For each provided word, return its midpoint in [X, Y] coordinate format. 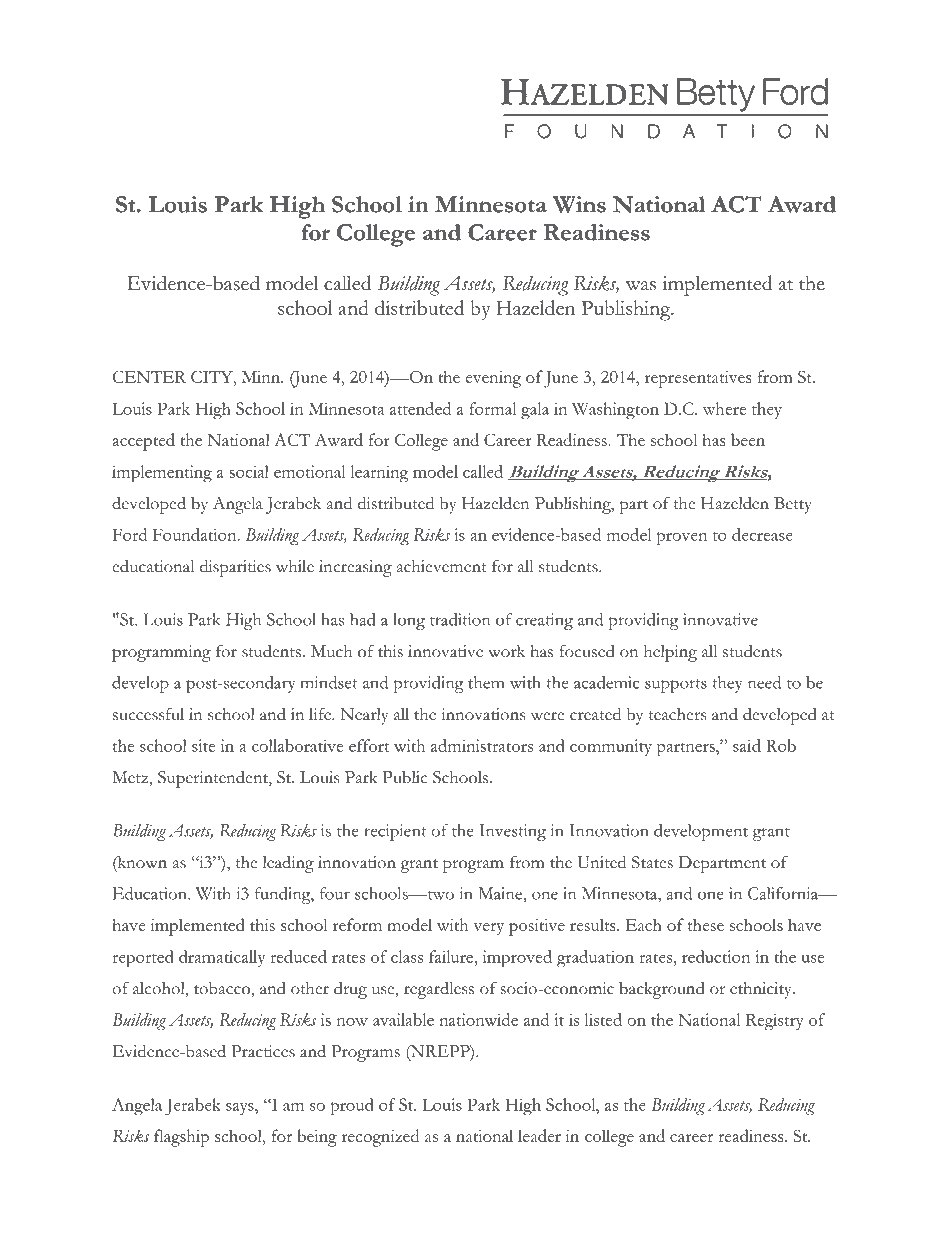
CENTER [149, 376]
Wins [579, 204]
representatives [698, 379]
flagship [181, 1138]
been [748, 439]
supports [676, 686]
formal [492, 408]
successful [148, 714]
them [486, 682]
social [249, 471]
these [706, 924]
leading [288, 864]
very [488, 929]
